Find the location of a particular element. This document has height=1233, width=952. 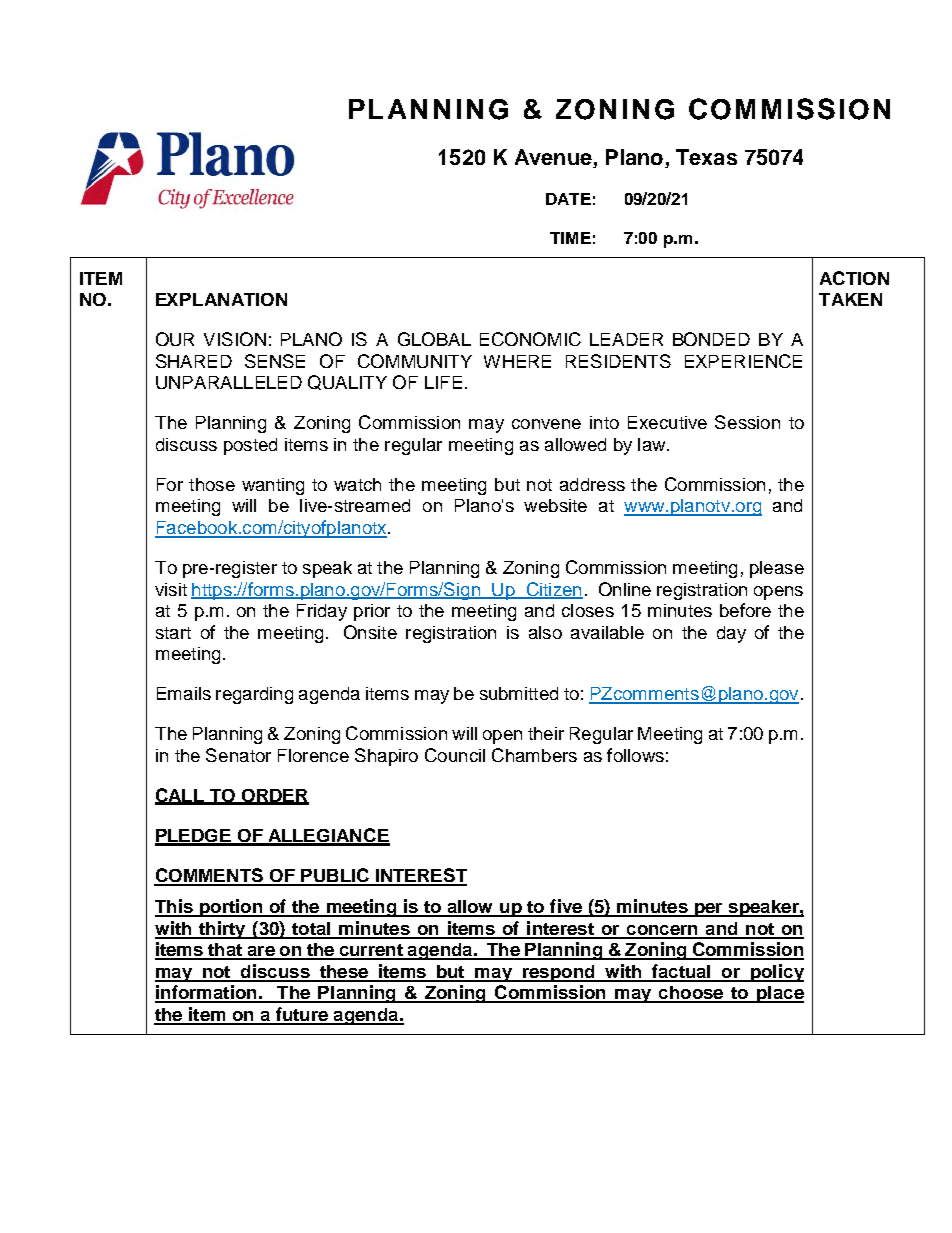

Avenue is located at coordinates (554, 158).
